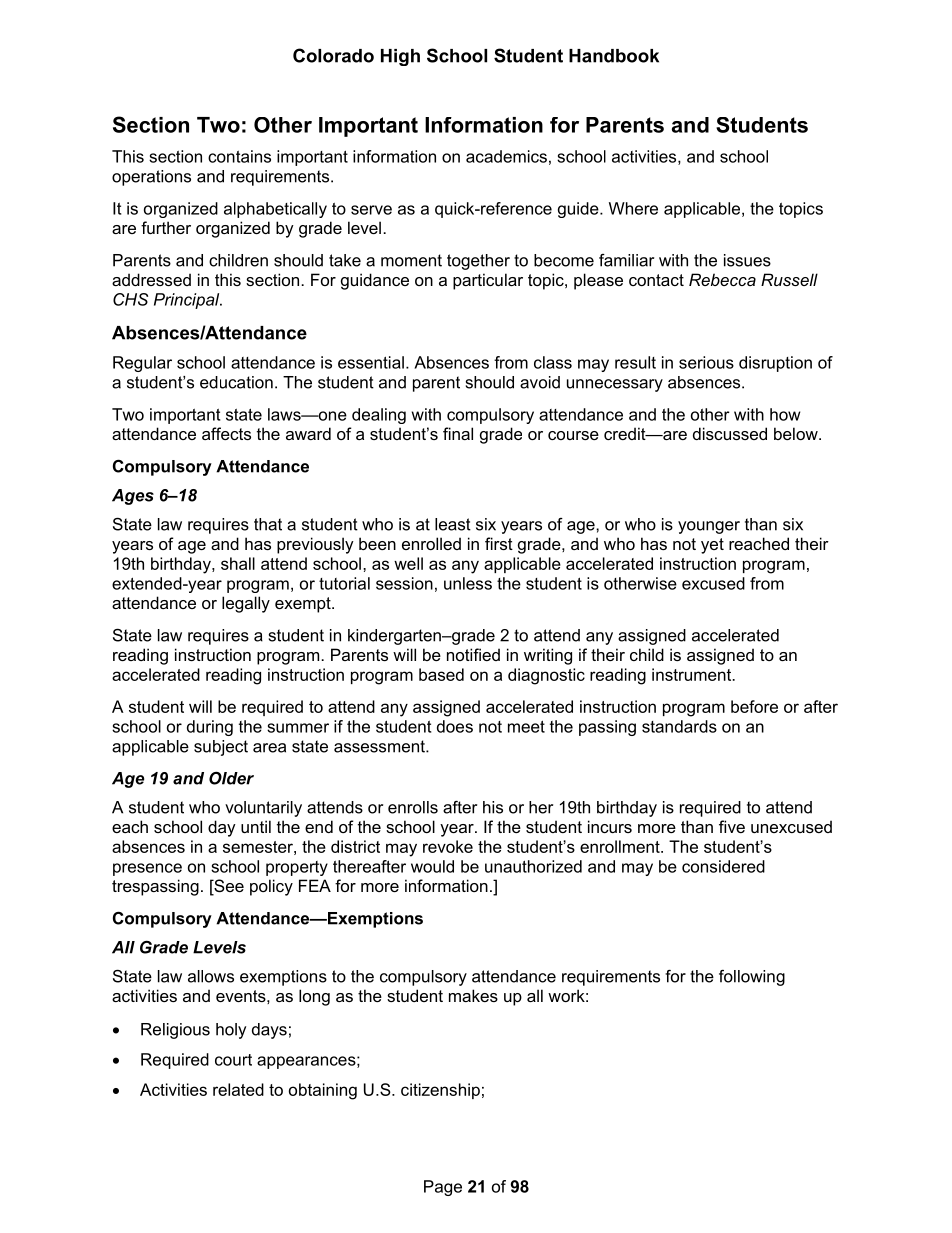 The image size is (952, 1233). What do you see at coordinates (238, 1089) in the screenshot?
I see `related` at bounding box center [238, 1089].
